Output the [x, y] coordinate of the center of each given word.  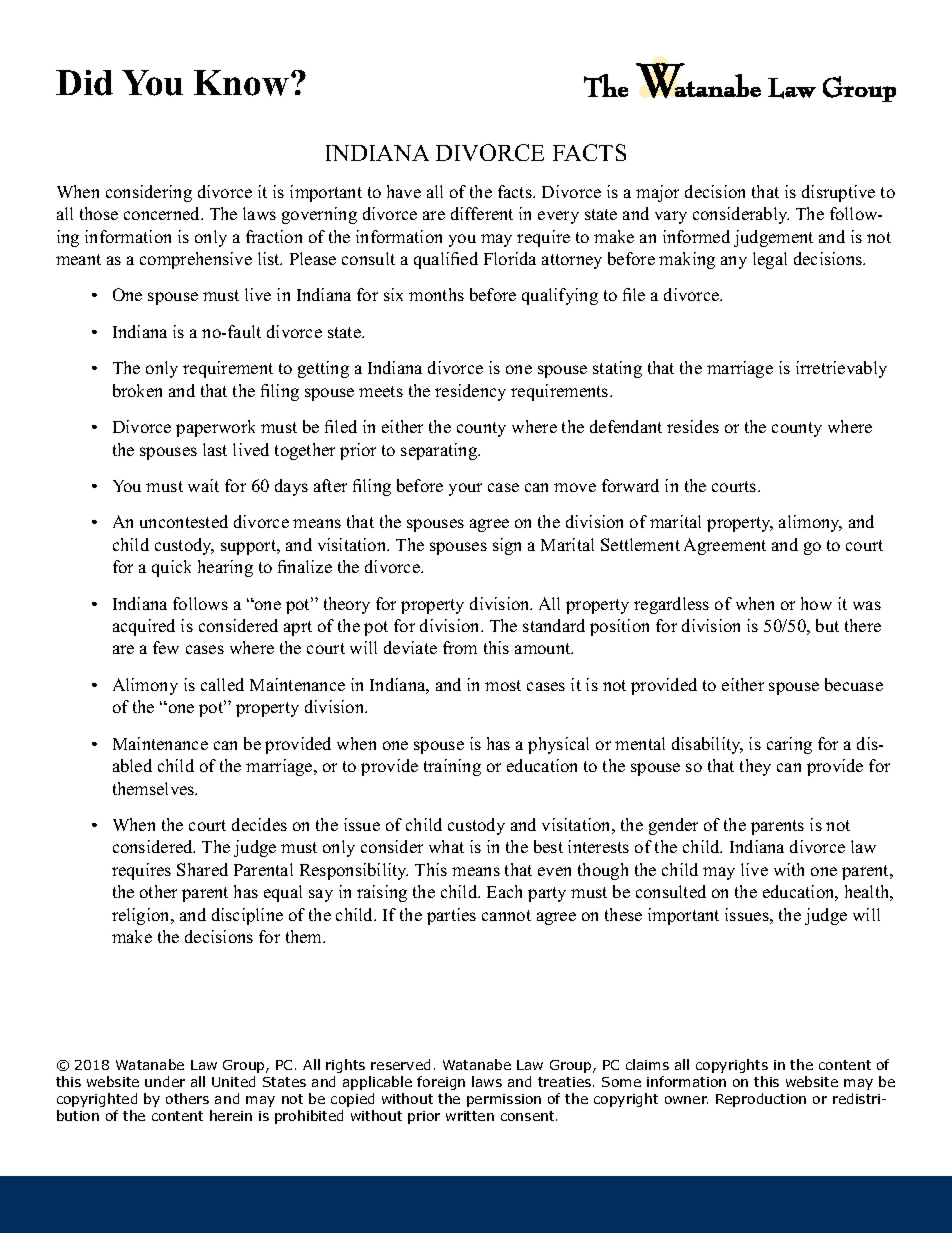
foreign [441, 1083]
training [452, 767]
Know [241, 83]
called [222, 684]
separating [440, 451]
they [755, 767]
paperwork [215, 428]
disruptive [838, 193]
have [404, 191]
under [165, 1081]
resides [693, 426]
